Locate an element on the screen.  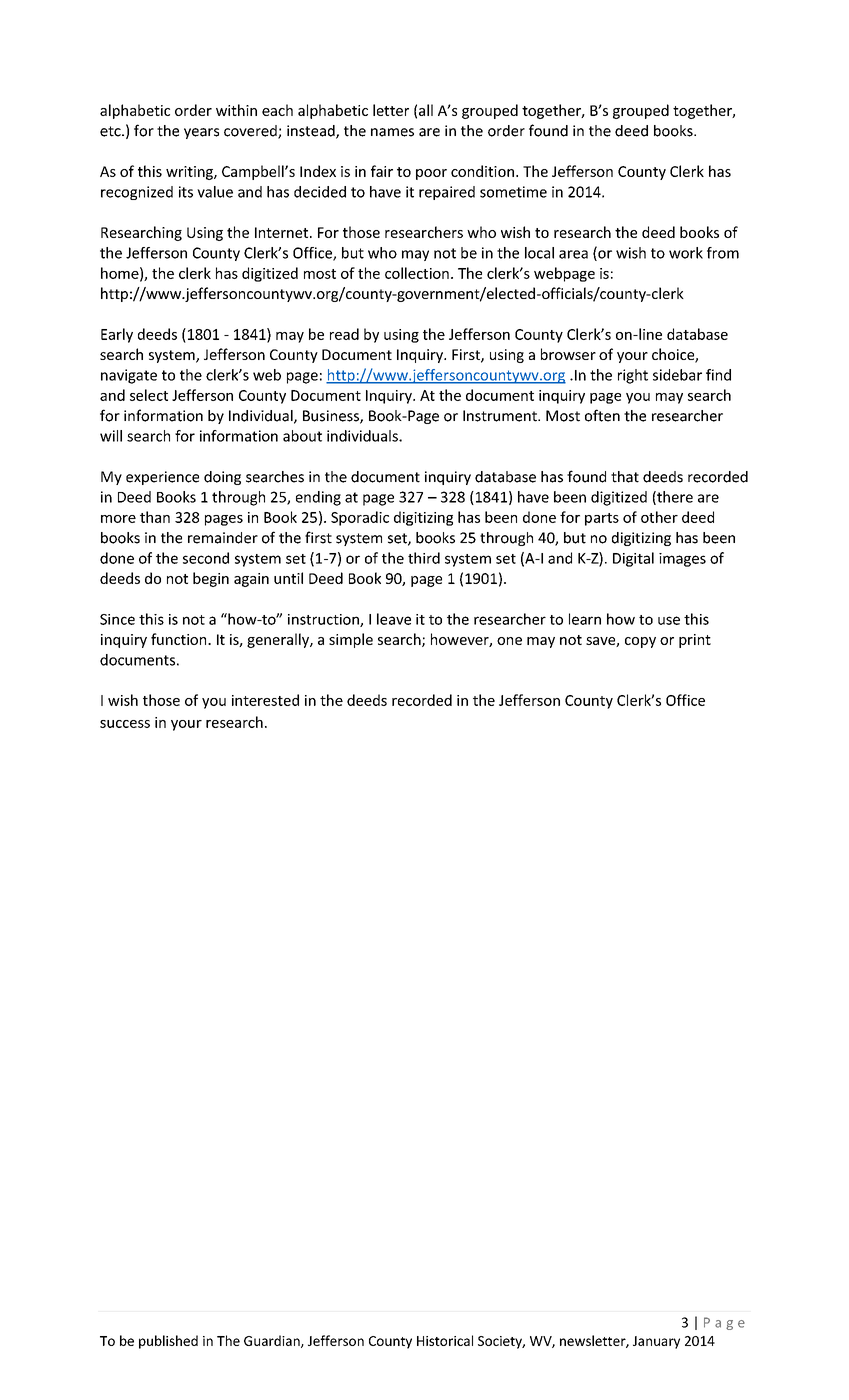
published is located at coordinates (168, 1342).
